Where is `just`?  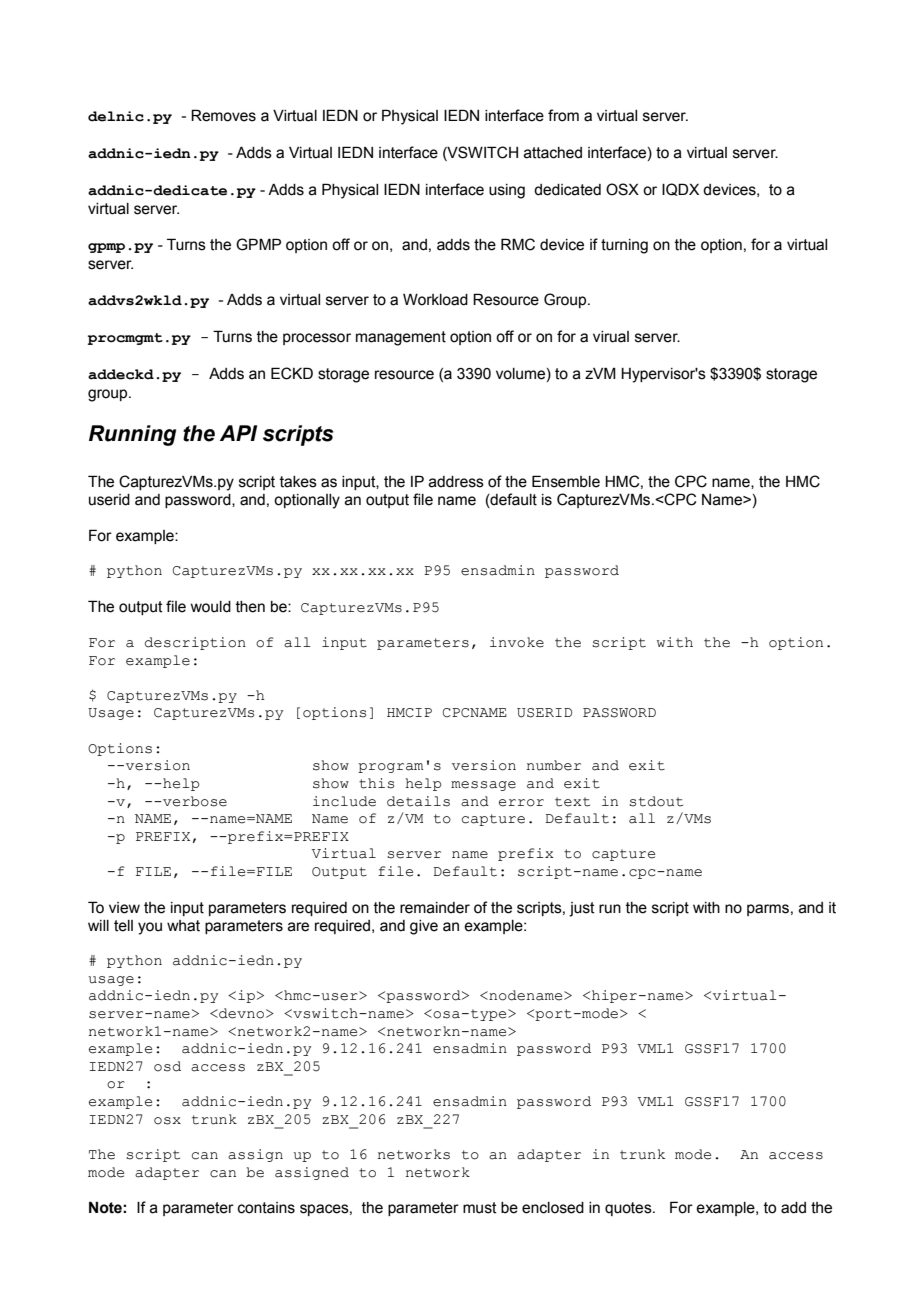
just is located at coordinates (582, 909).
